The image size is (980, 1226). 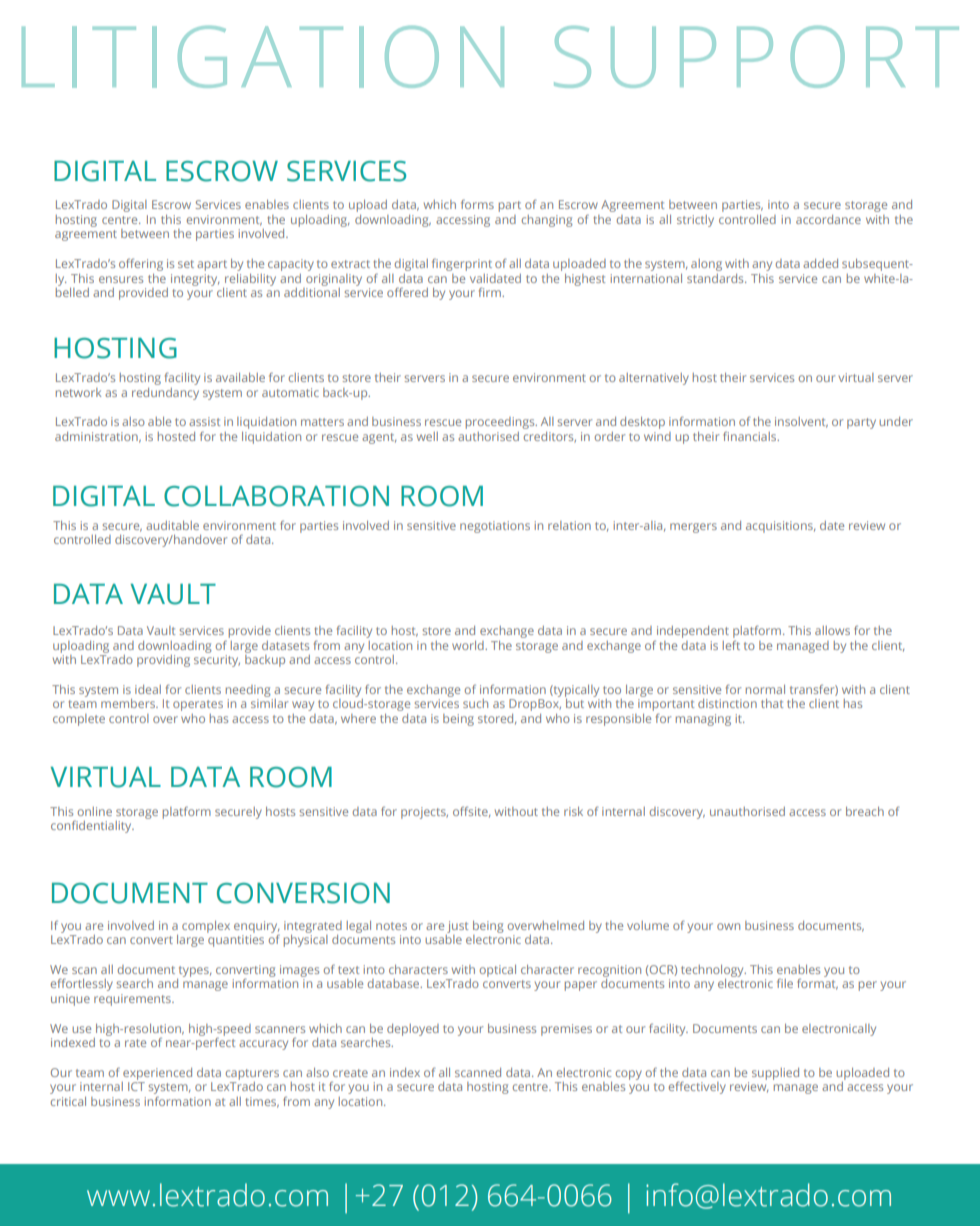 What do you see at coordinates (206, 927) in the image?
I see `complex` at bounding box center [206, 927].
